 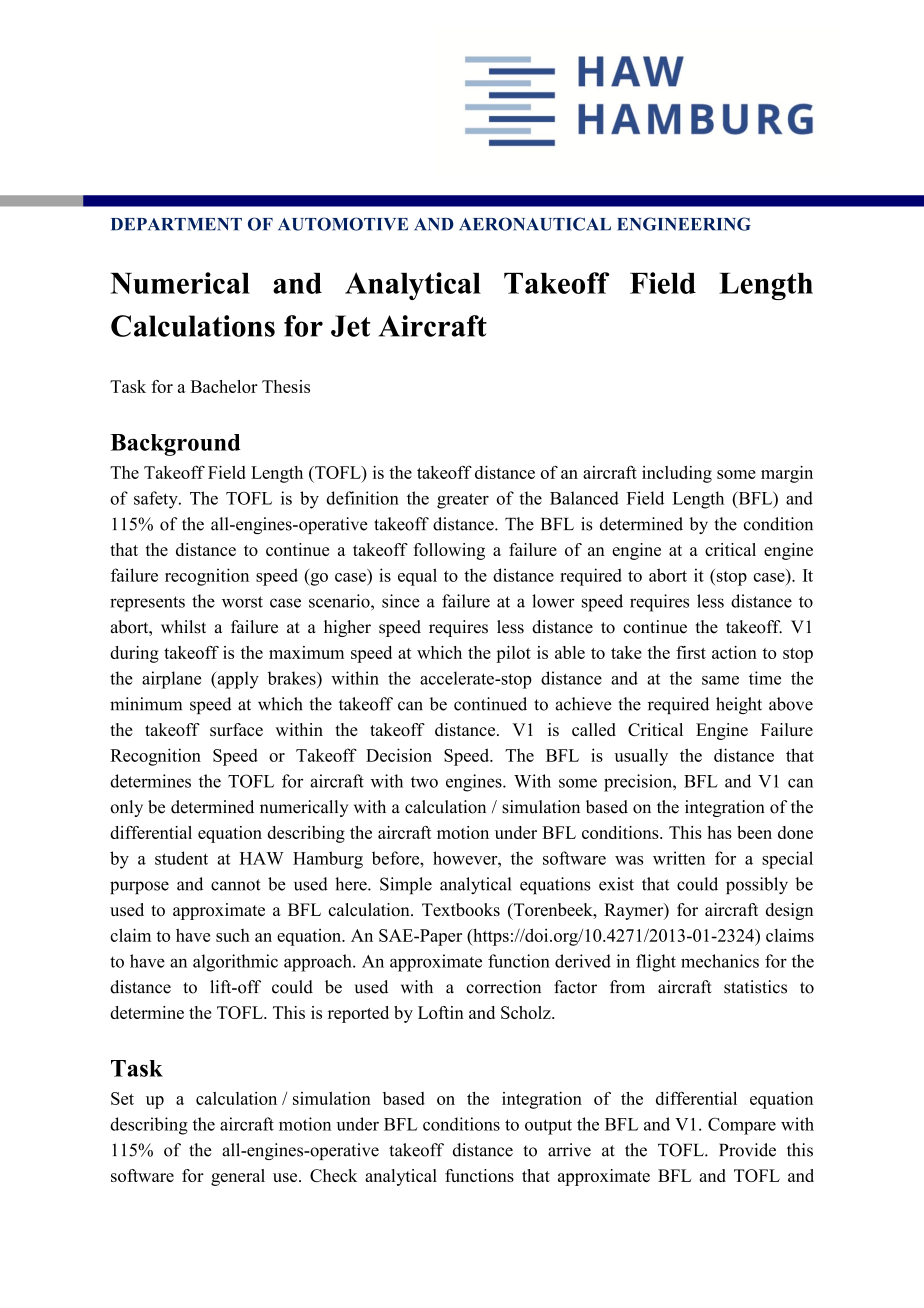 I want to click on whilst, so click(x=183, y=627).
